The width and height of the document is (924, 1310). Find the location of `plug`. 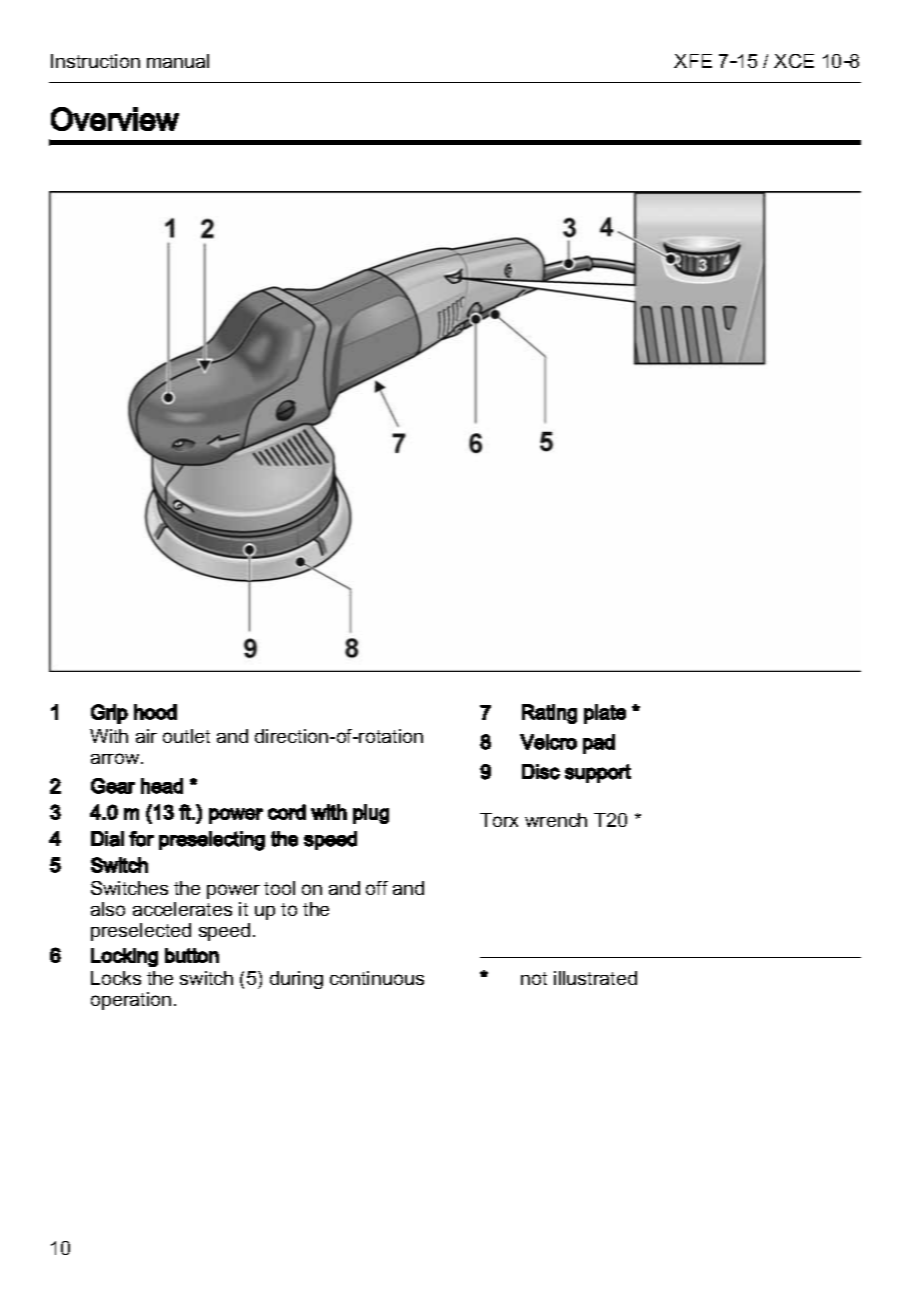

plug is located at coordinates (371, 814).
